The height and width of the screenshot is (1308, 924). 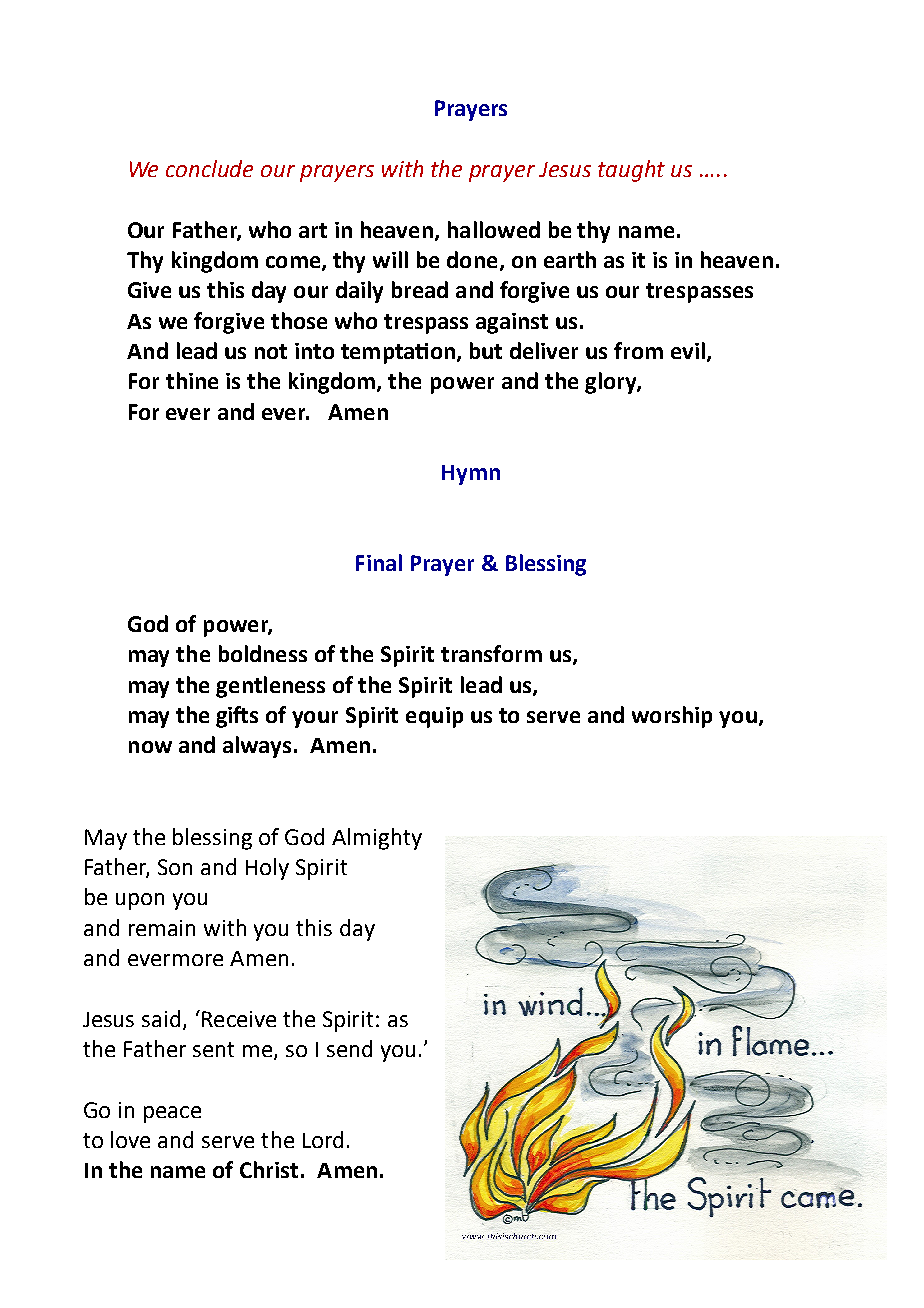 What do you see at coordinates (377, 839) in the screenshot?
I see `Almighty` at bounding box center [377, 839].
